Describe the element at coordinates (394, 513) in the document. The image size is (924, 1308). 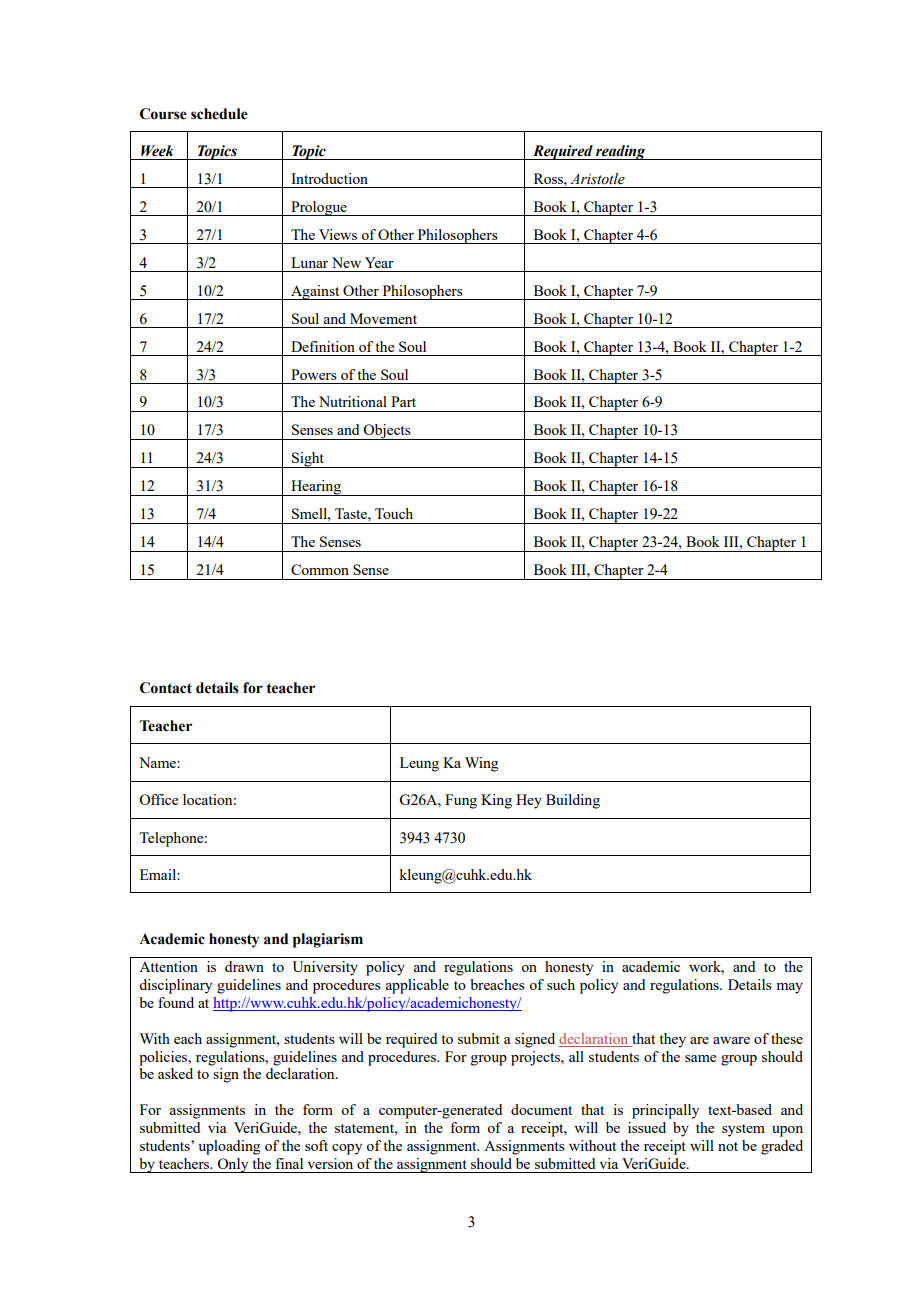
I see `Touch` at that location.
